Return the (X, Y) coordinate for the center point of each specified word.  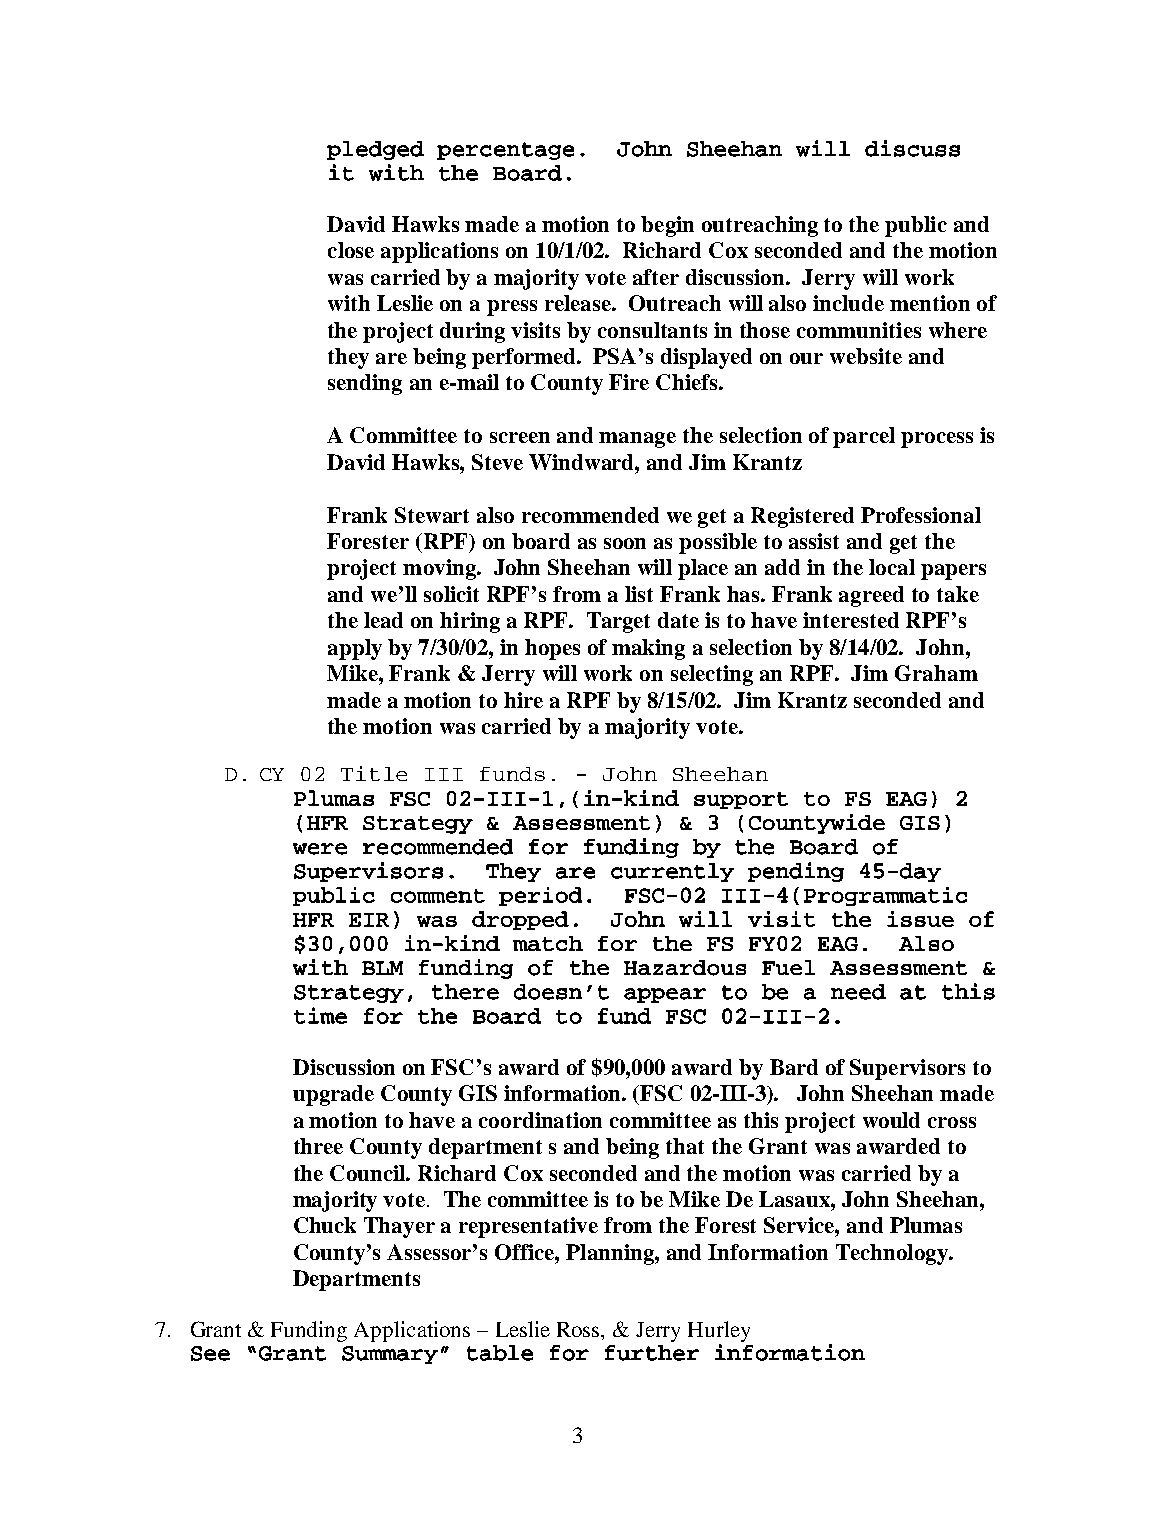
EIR (369, 920)
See (210, 1353)
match (548, 943)
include (848, 303)
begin (667, 226)
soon (625, 543)
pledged (375, 150)
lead (383, 620)
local (892, 567)
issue (920, 919)
